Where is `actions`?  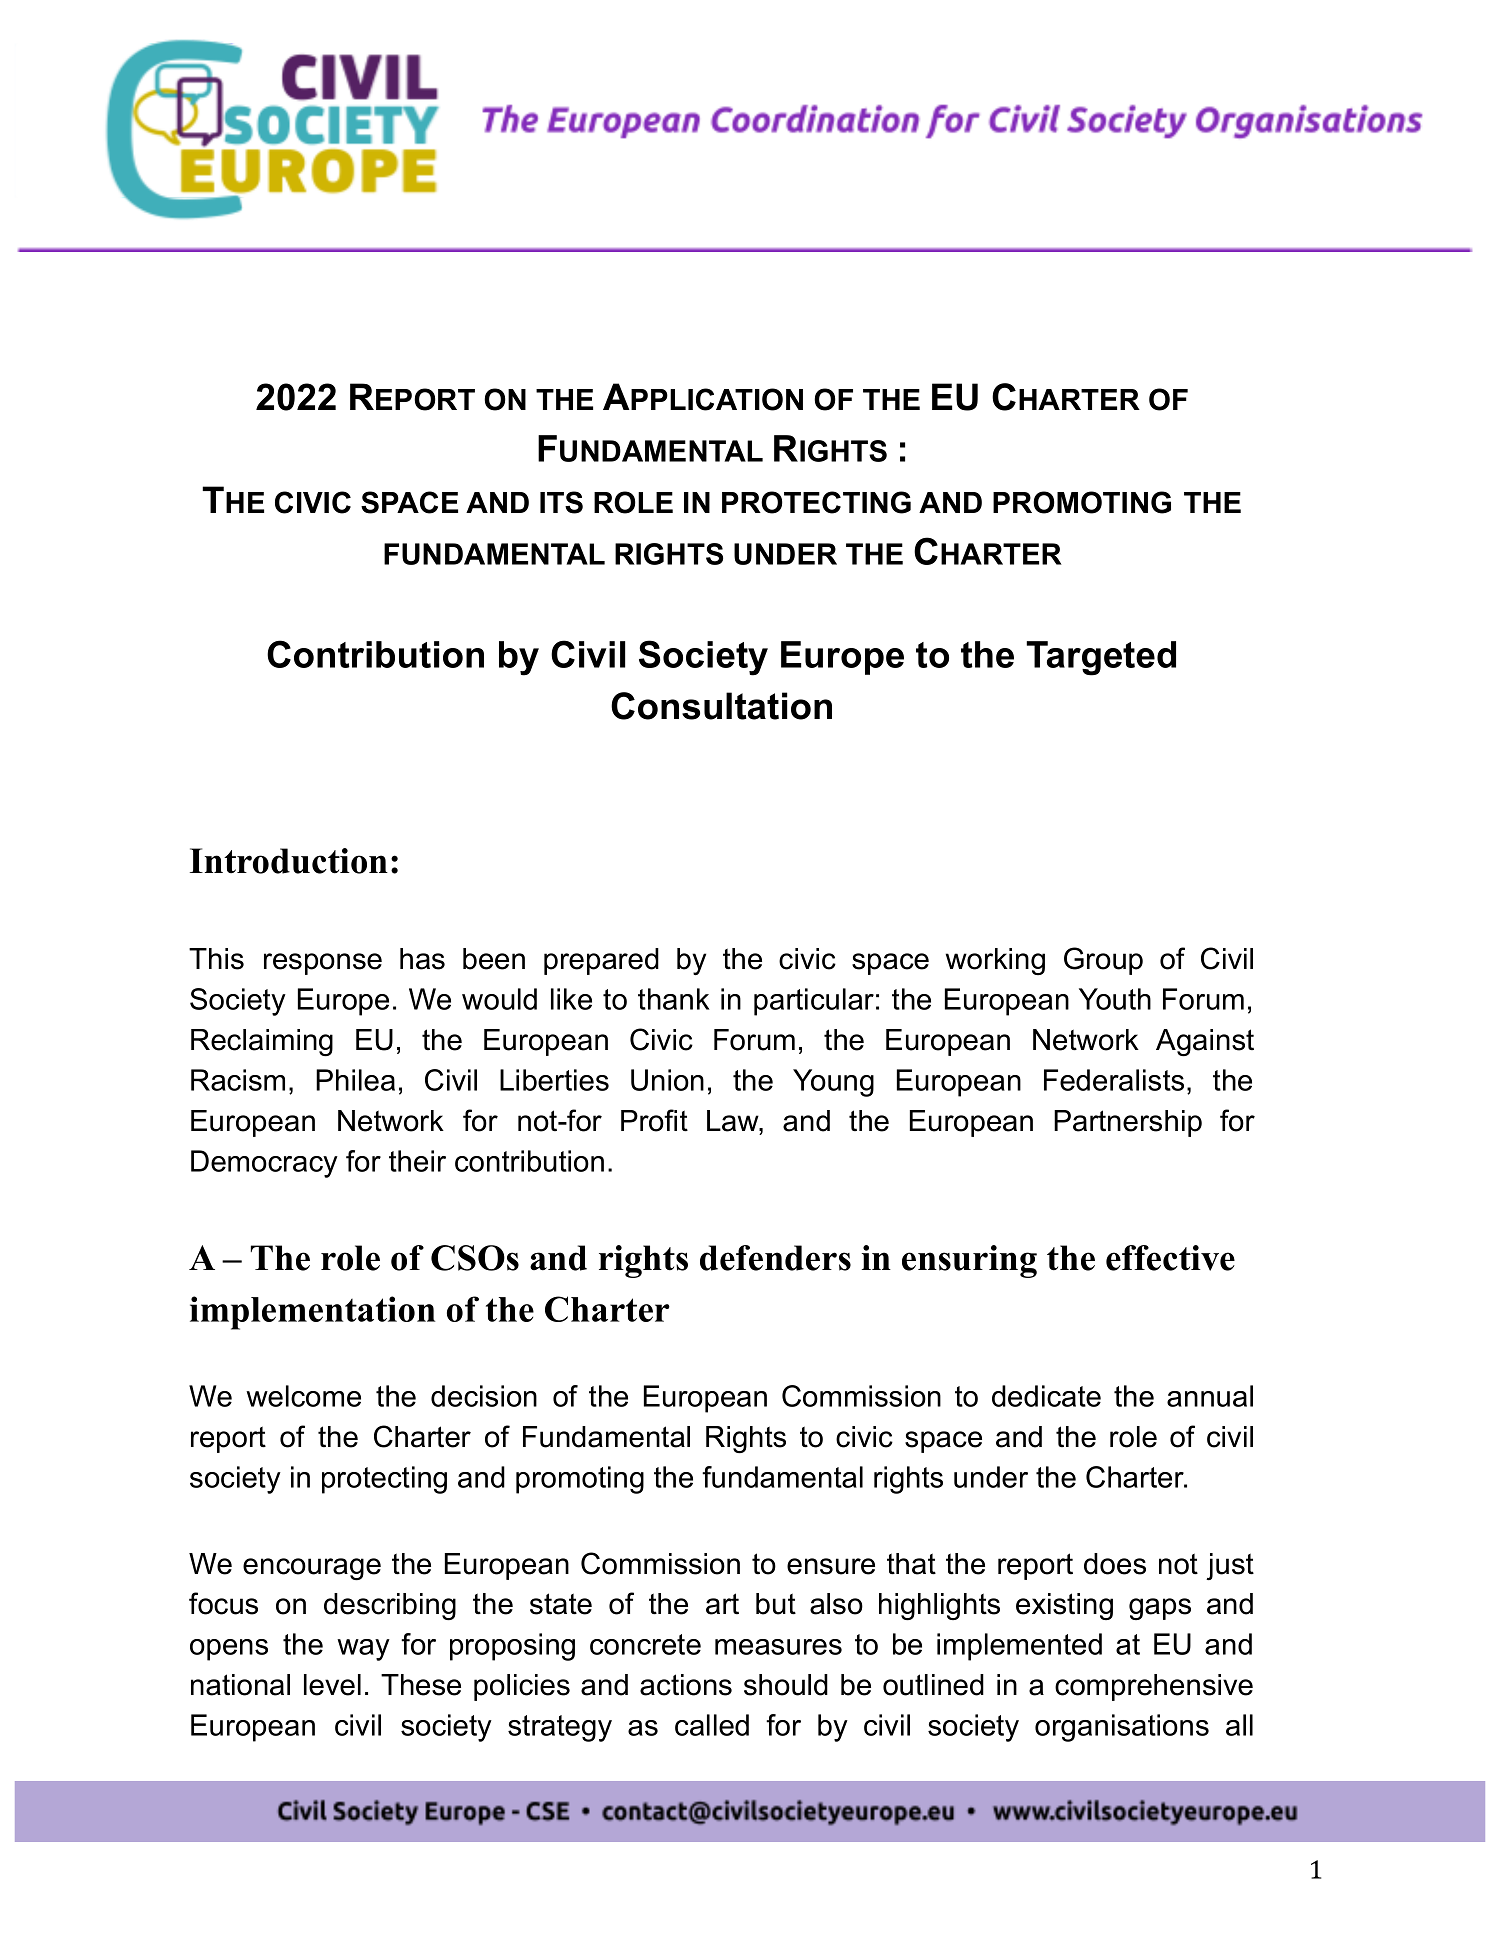 actions is located at coordinates (686, 1685).
